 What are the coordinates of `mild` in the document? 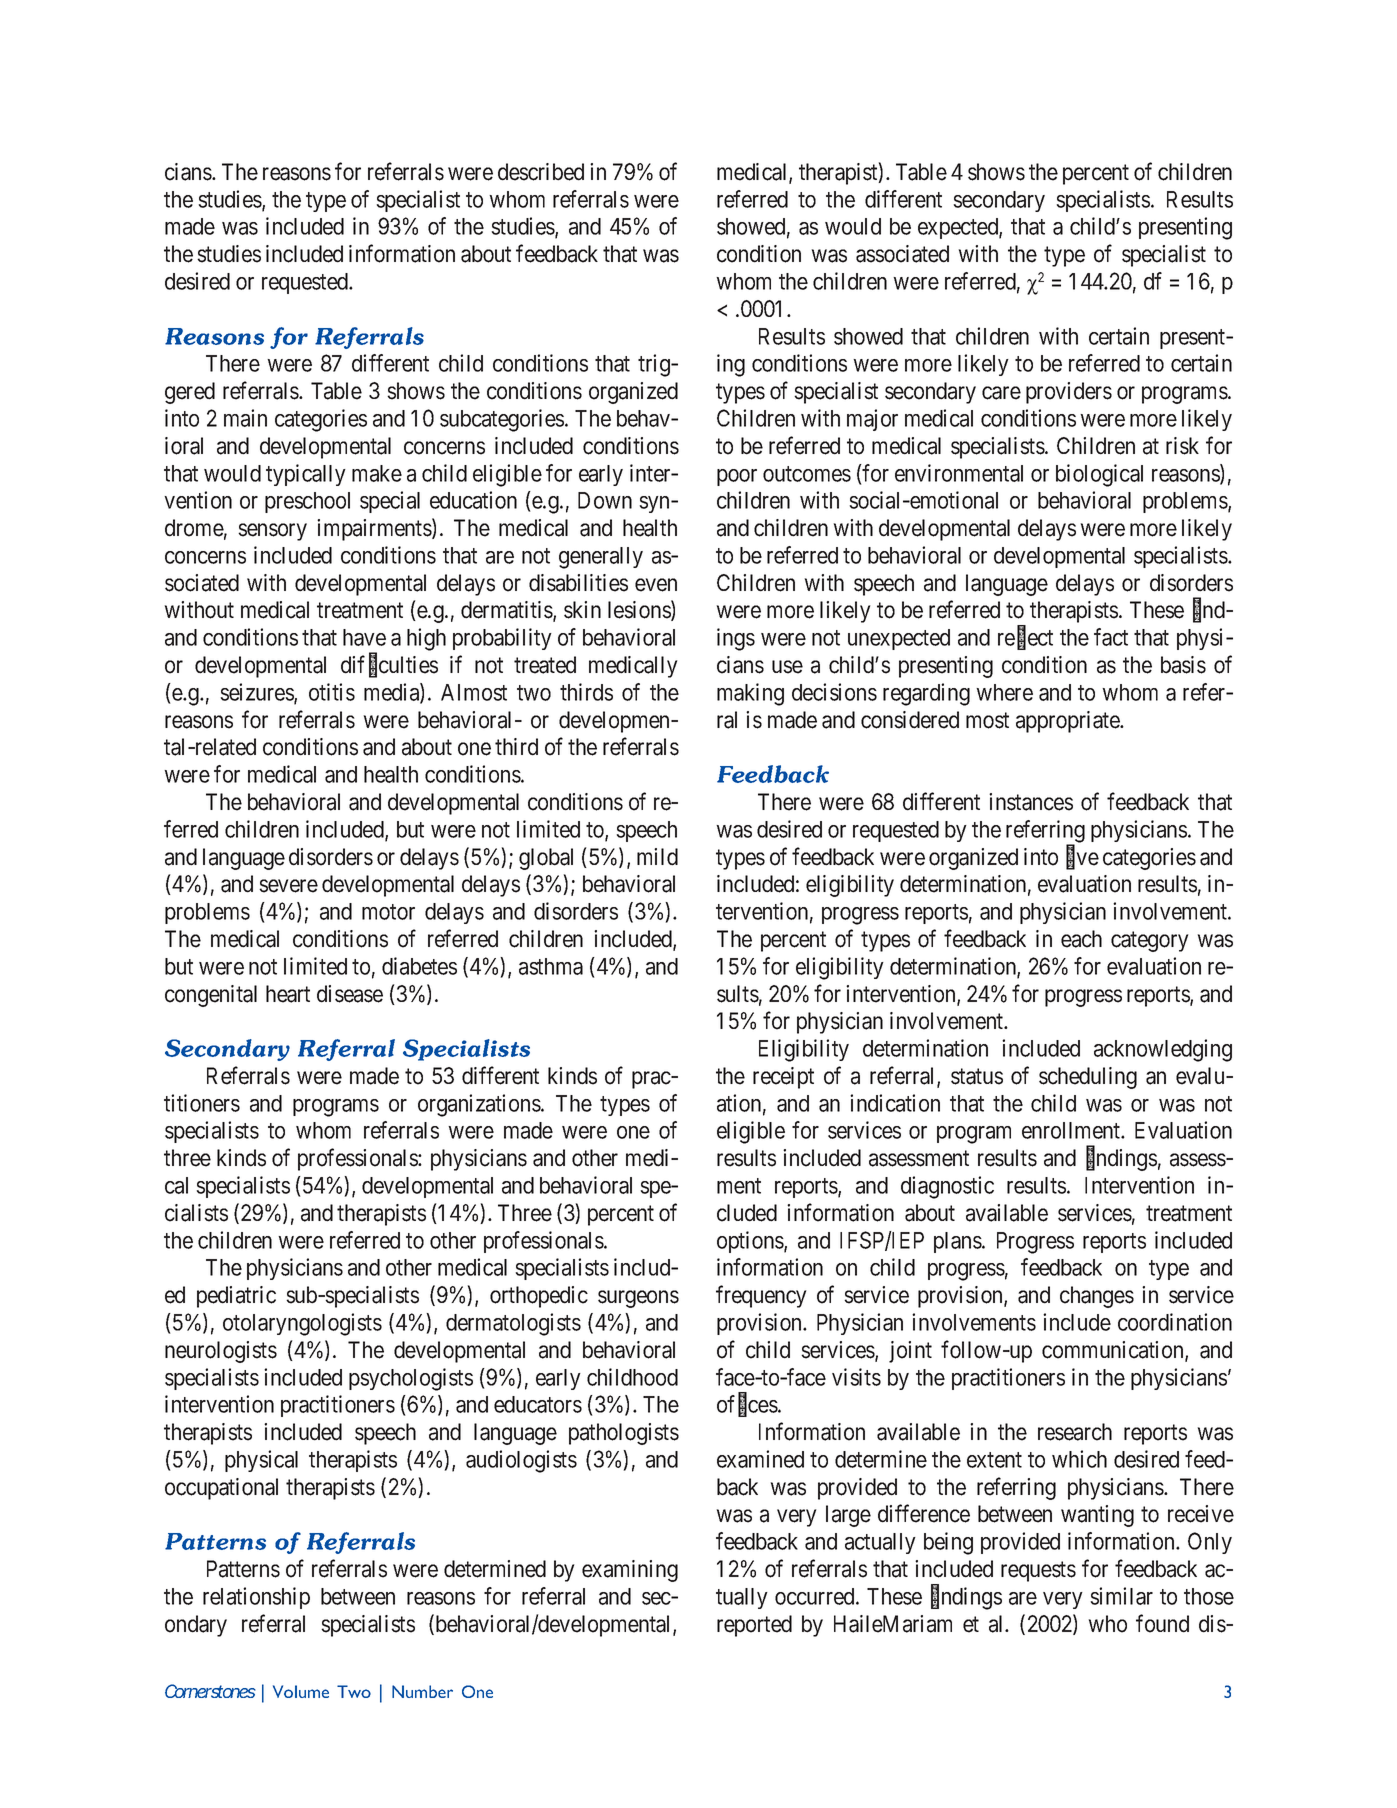 It's located at (657, 857).
